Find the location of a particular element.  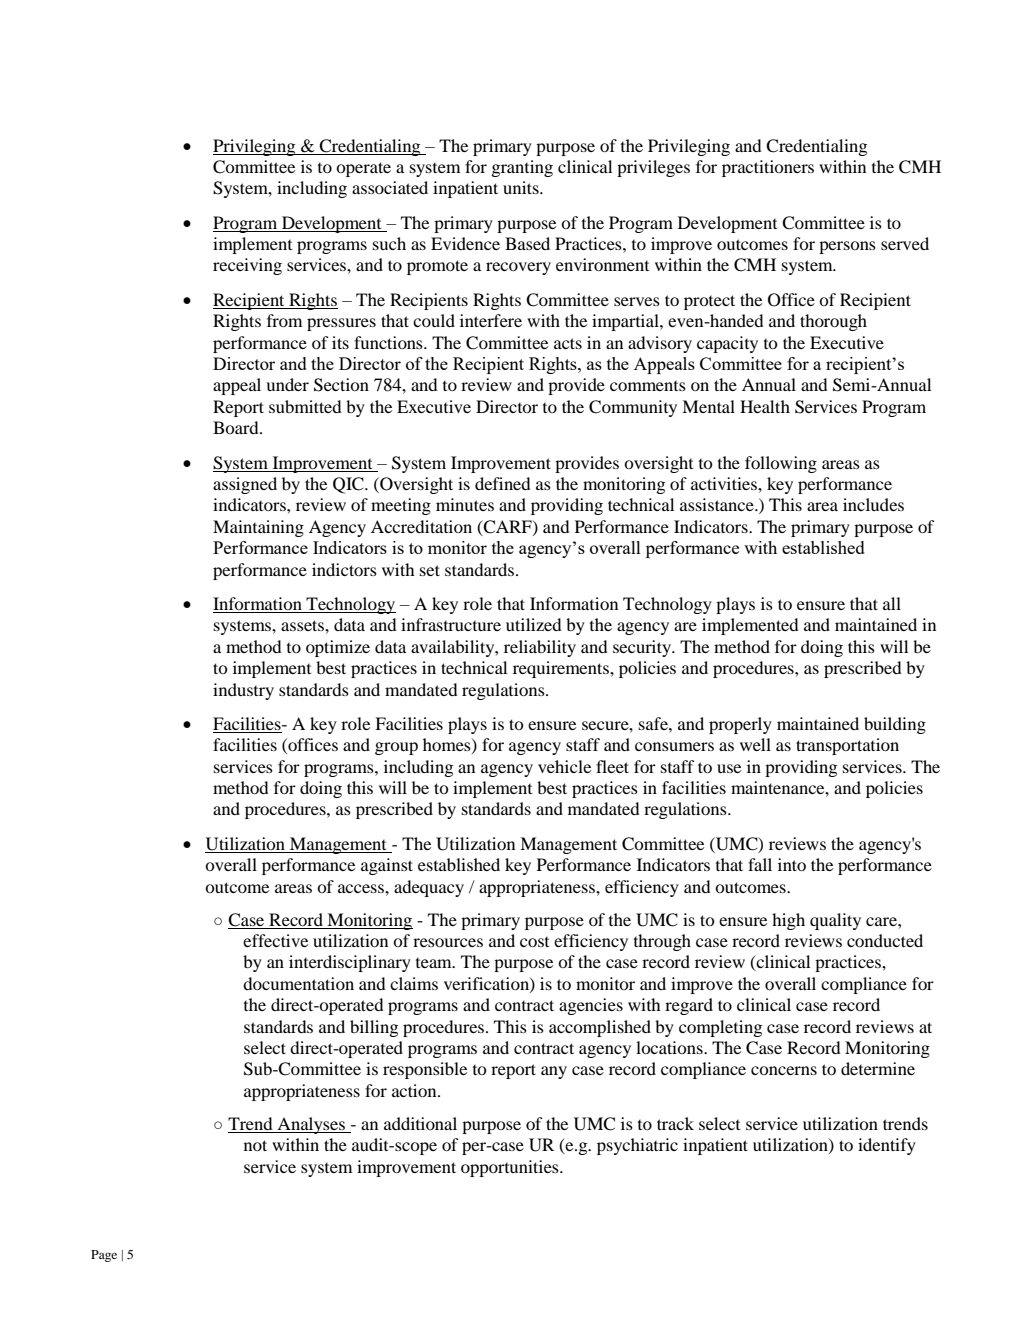

industry is located at coordinates (243, 691).
